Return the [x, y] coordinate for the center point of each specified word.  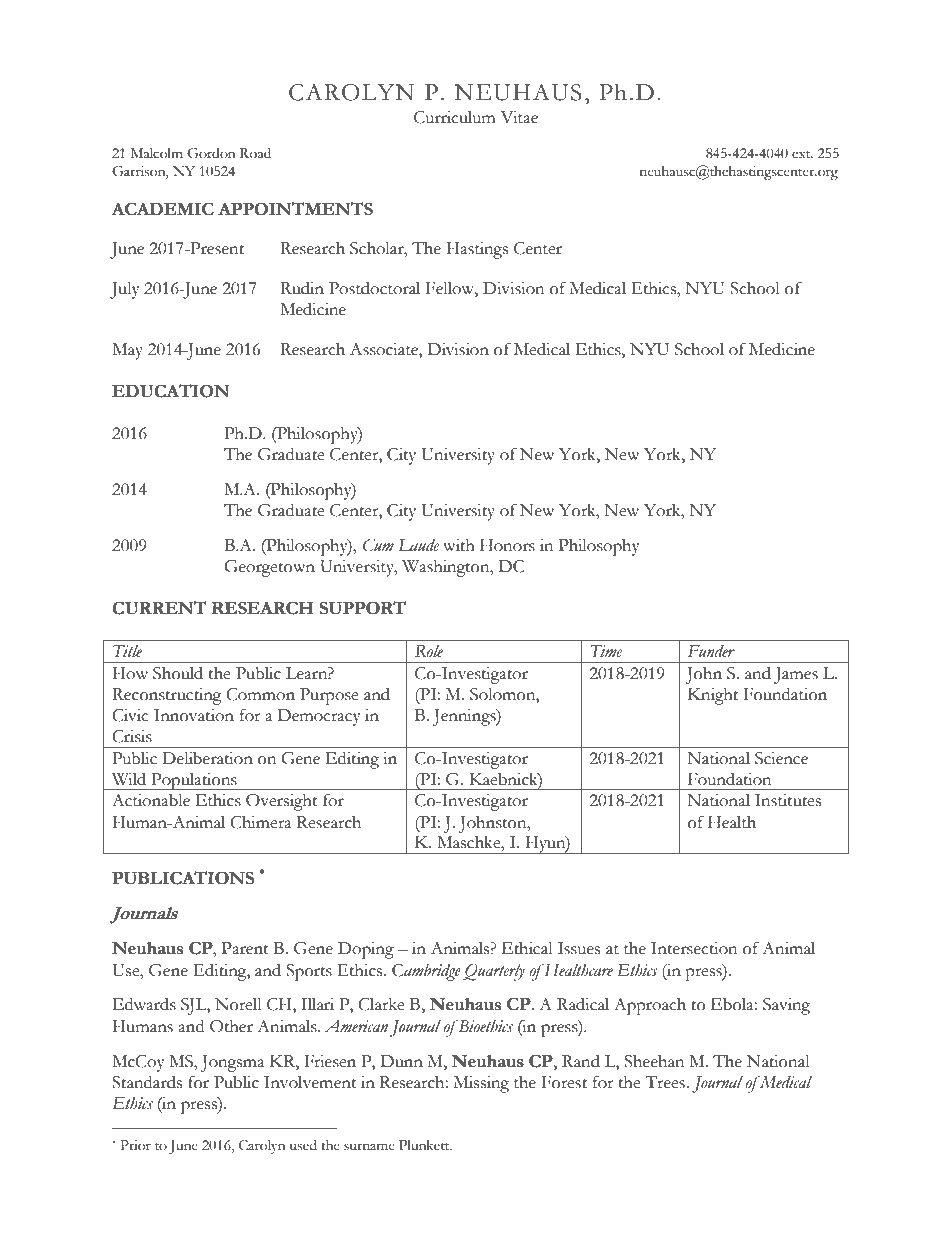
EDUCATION [171, 391]
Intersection [694, 948]
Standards [147, 1082]
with [459, 545]
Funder [711, 651]
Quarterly [493, 972]
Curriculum [455, 117]
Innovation [194, 715]
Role [429, 651]
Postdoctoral [374, 288]
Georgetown [269, 568]
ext [802, 154]
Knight [713, 696]
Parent [245, 948]
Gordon [211, 153]
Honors [507, 545]
